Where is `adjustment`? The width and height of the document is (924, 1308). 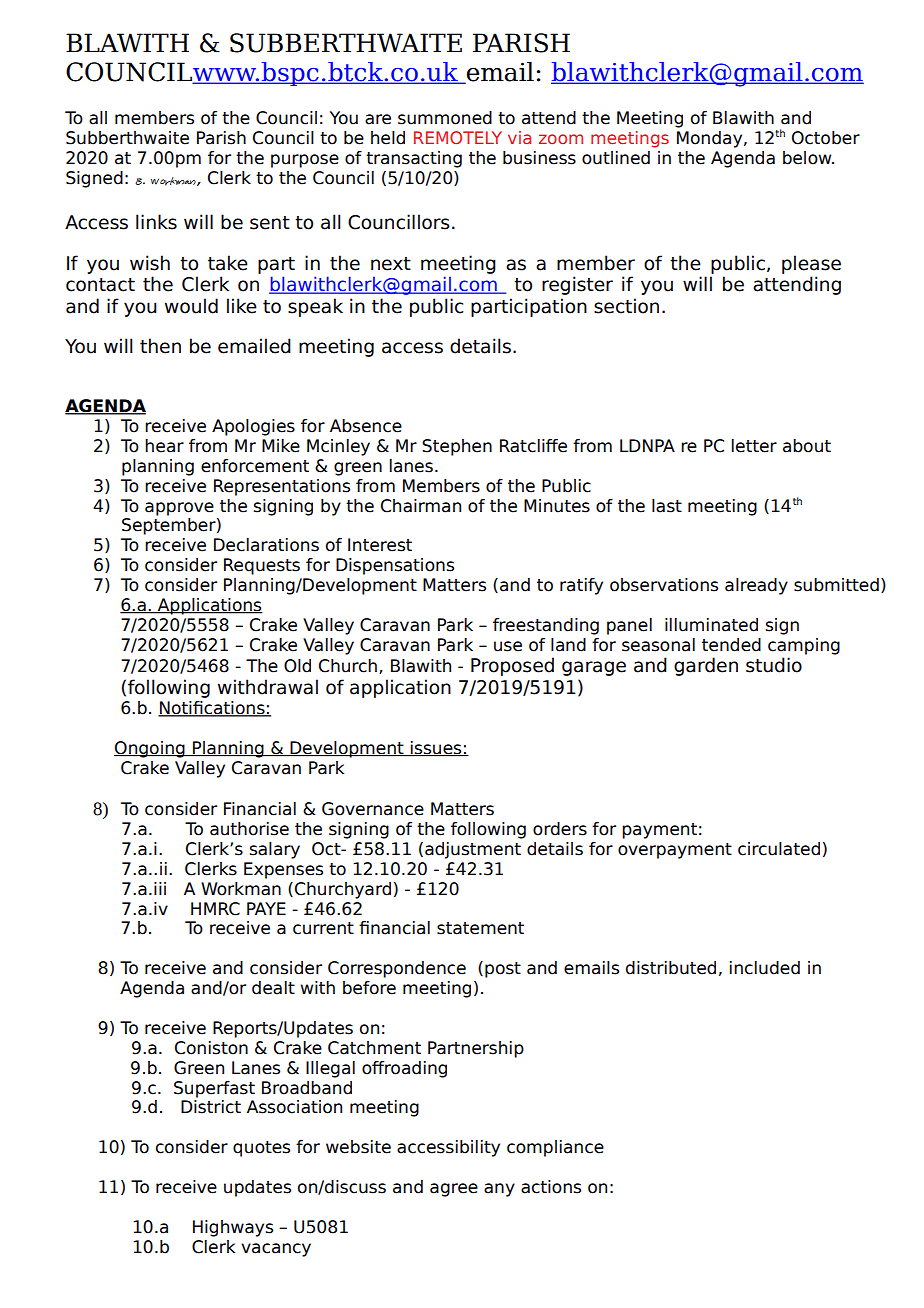
adjustment is located at coordinates (473, 850).
